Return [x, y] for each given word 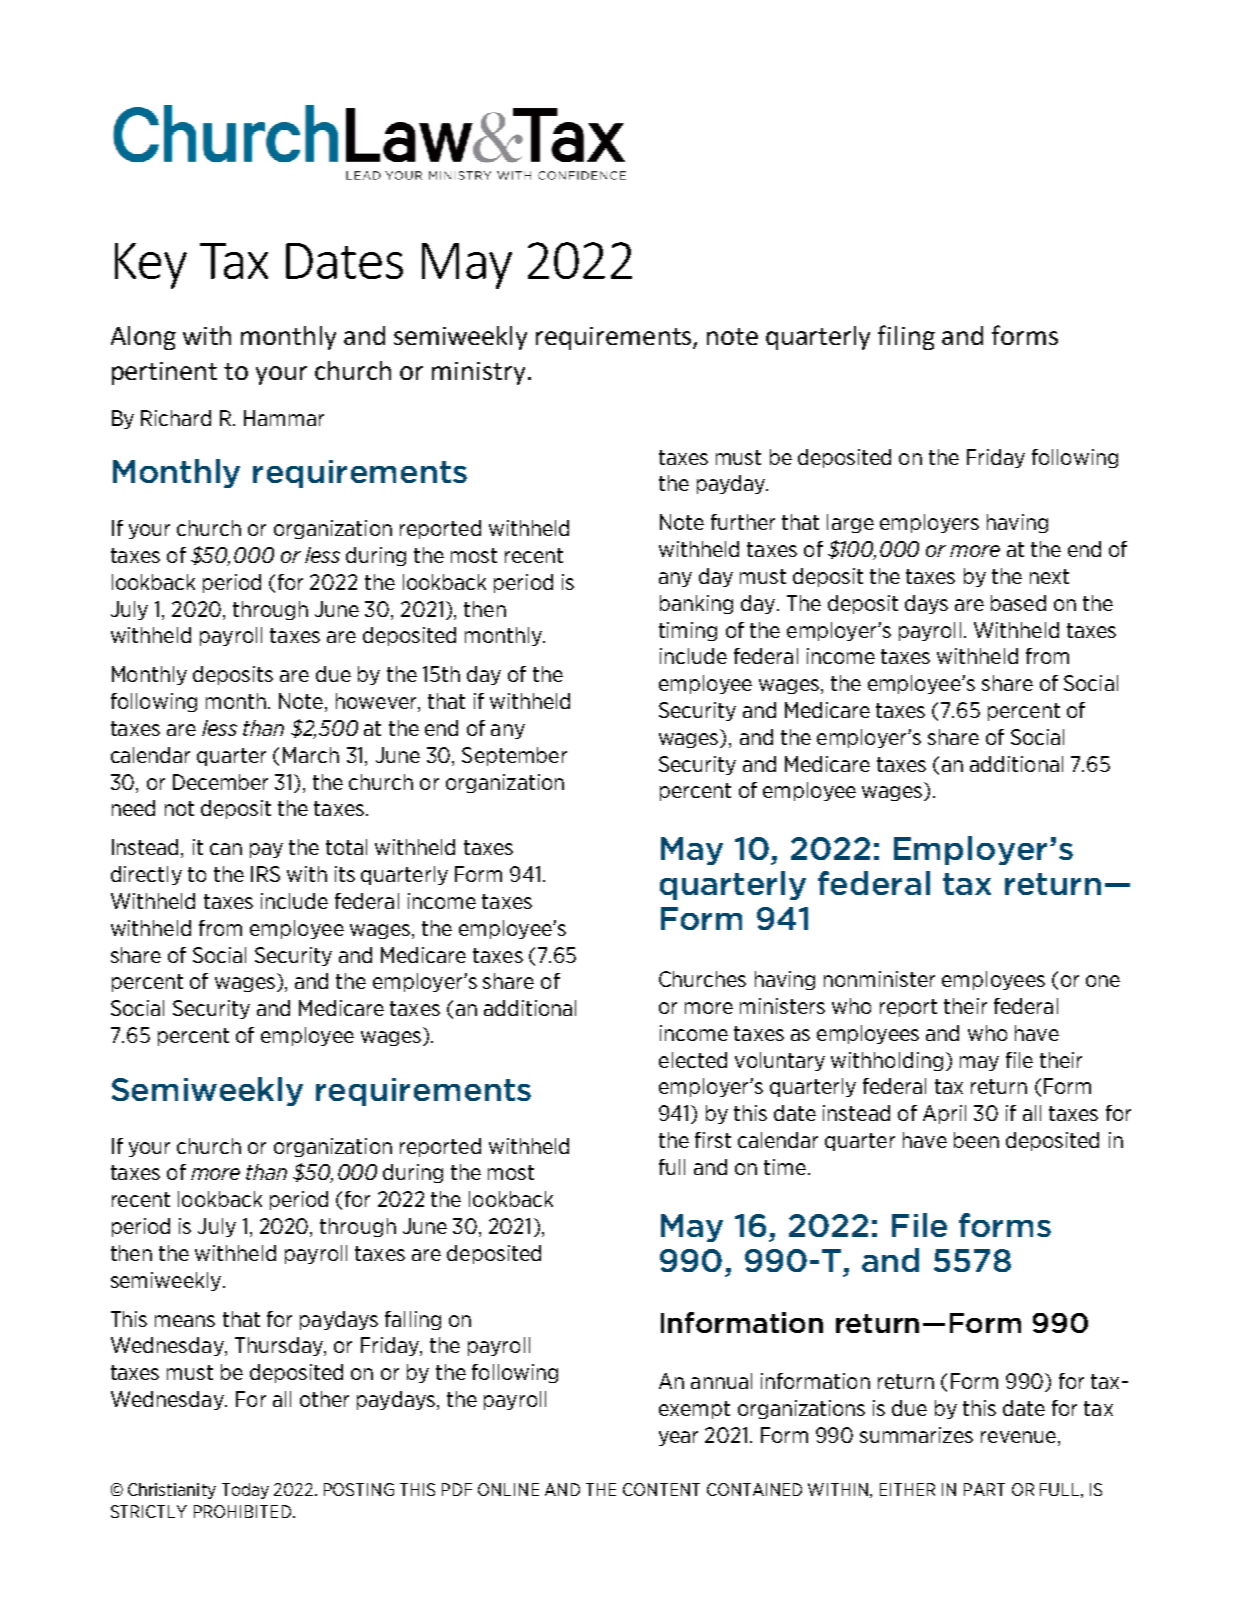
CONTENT [661, 1489]
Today [245, 1491]
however [377, 702]
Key [151, 266]
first [713, 1140]
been [976, 1140]
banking [696, 604]
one [1103, 981]
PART [984, 1489]
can [226, 849]
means [185, 1321]
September [514, 756]
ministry [478, 373]
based [1018, 603]
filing [906, 337]
